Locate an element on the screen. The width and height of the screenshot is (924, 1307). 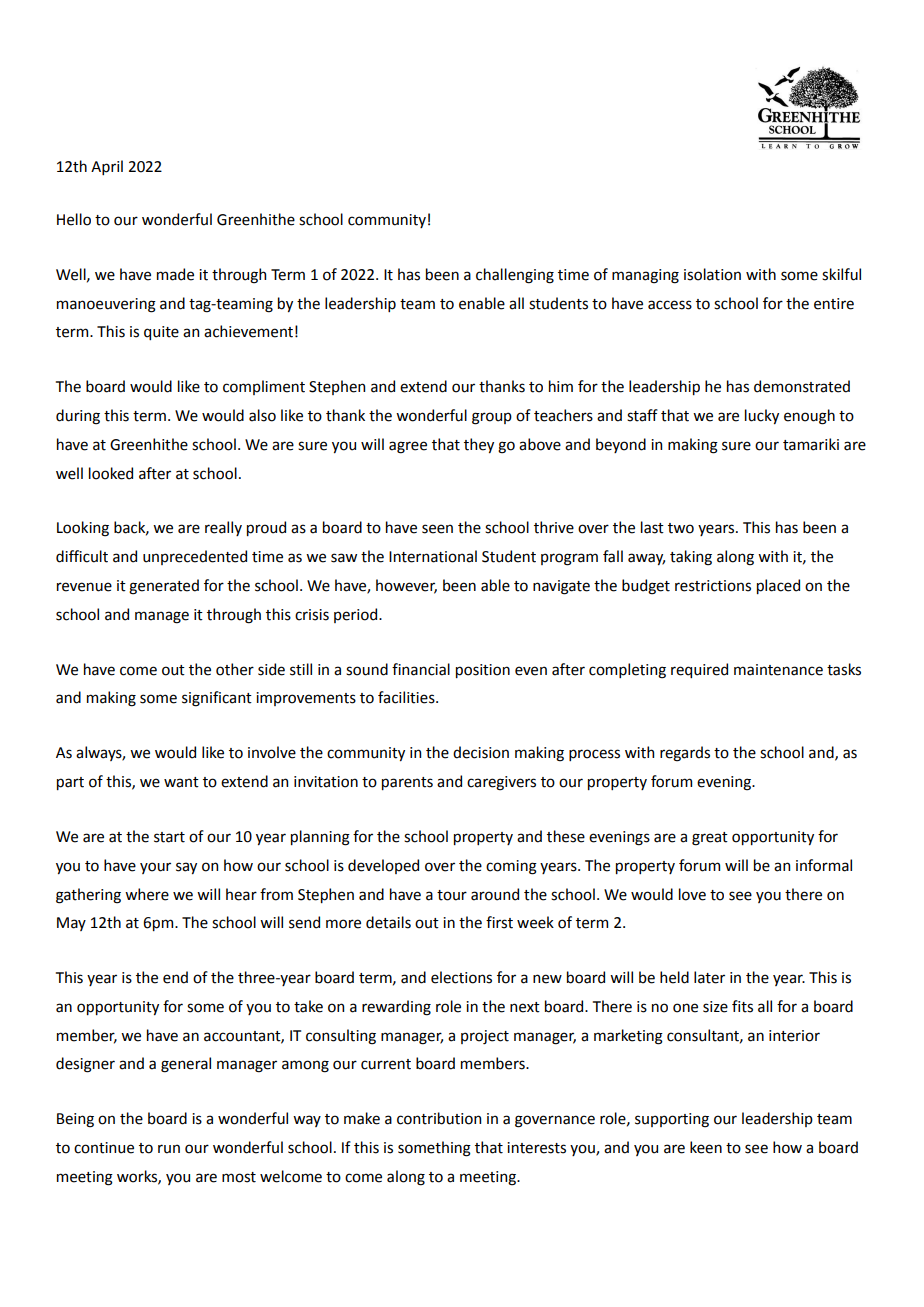
position is located at coordinates (483, 671).
